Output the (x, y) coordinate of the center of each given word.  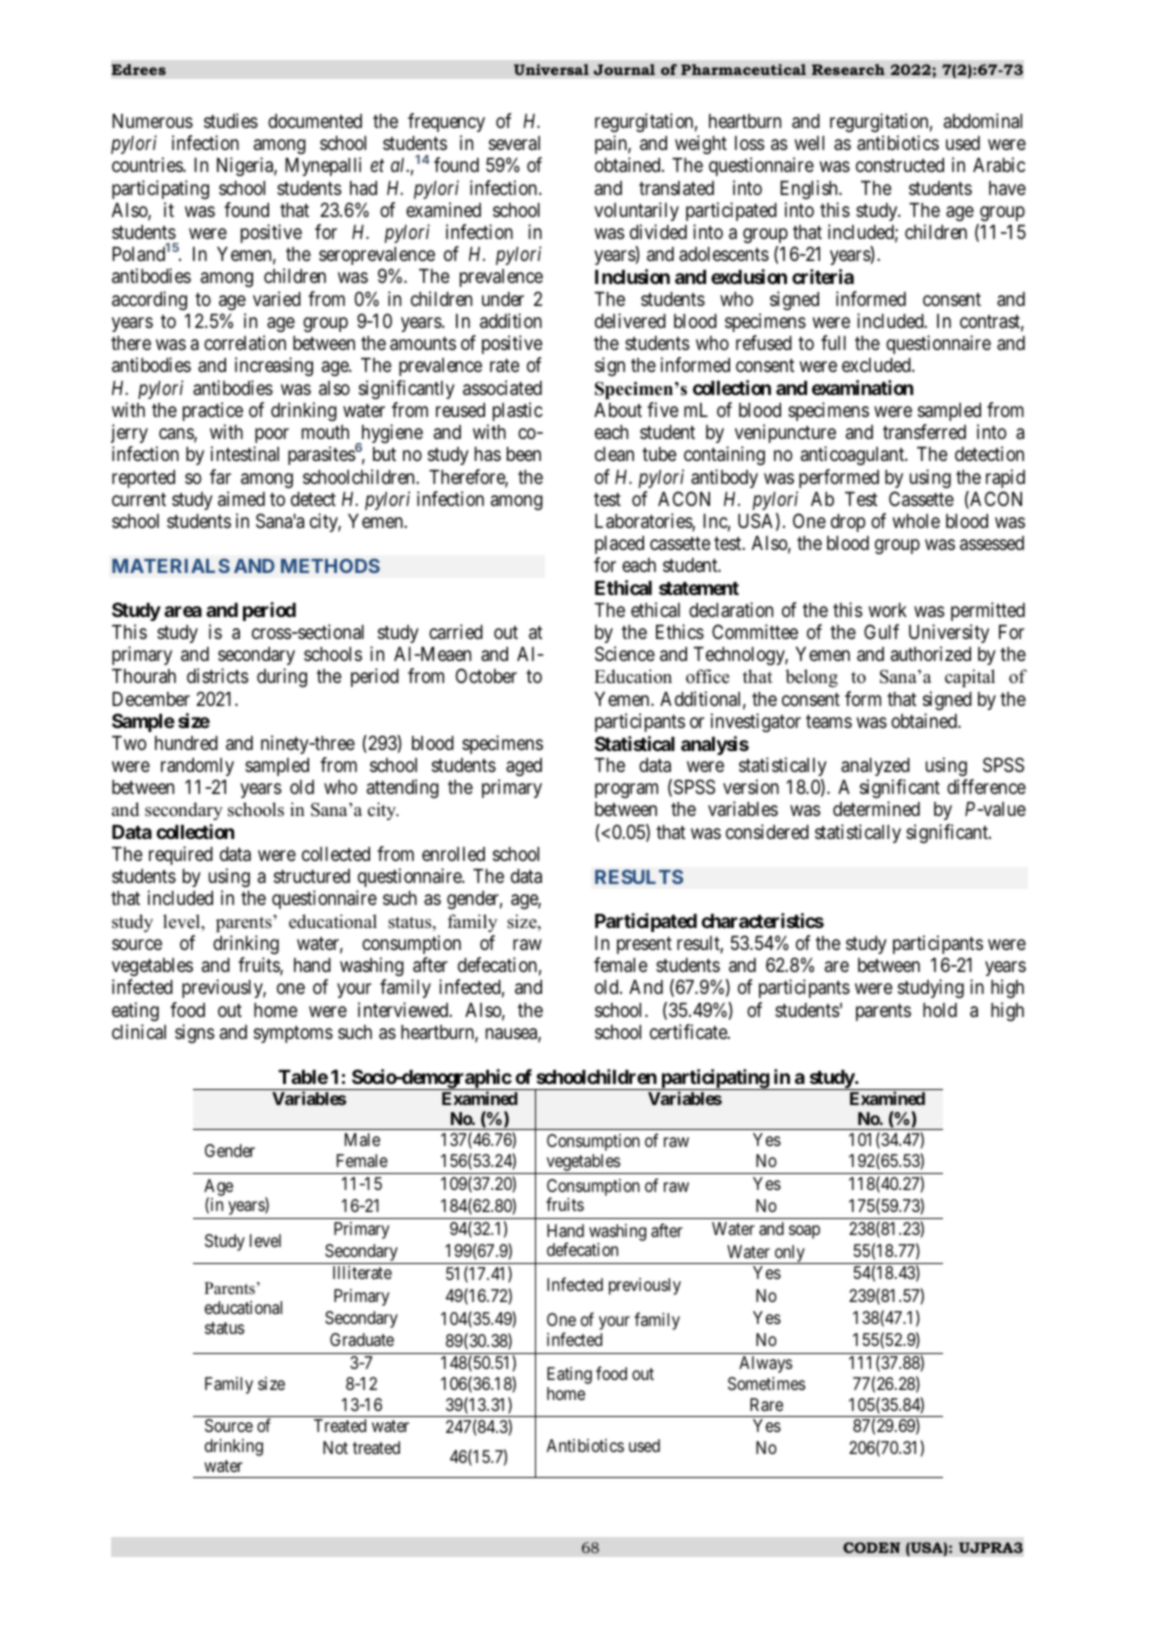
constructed (900, 165)
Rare (766, 1405)
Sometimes (766, 1383)
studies (231, 120)
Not (335, 1447)
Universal (551, 69)
